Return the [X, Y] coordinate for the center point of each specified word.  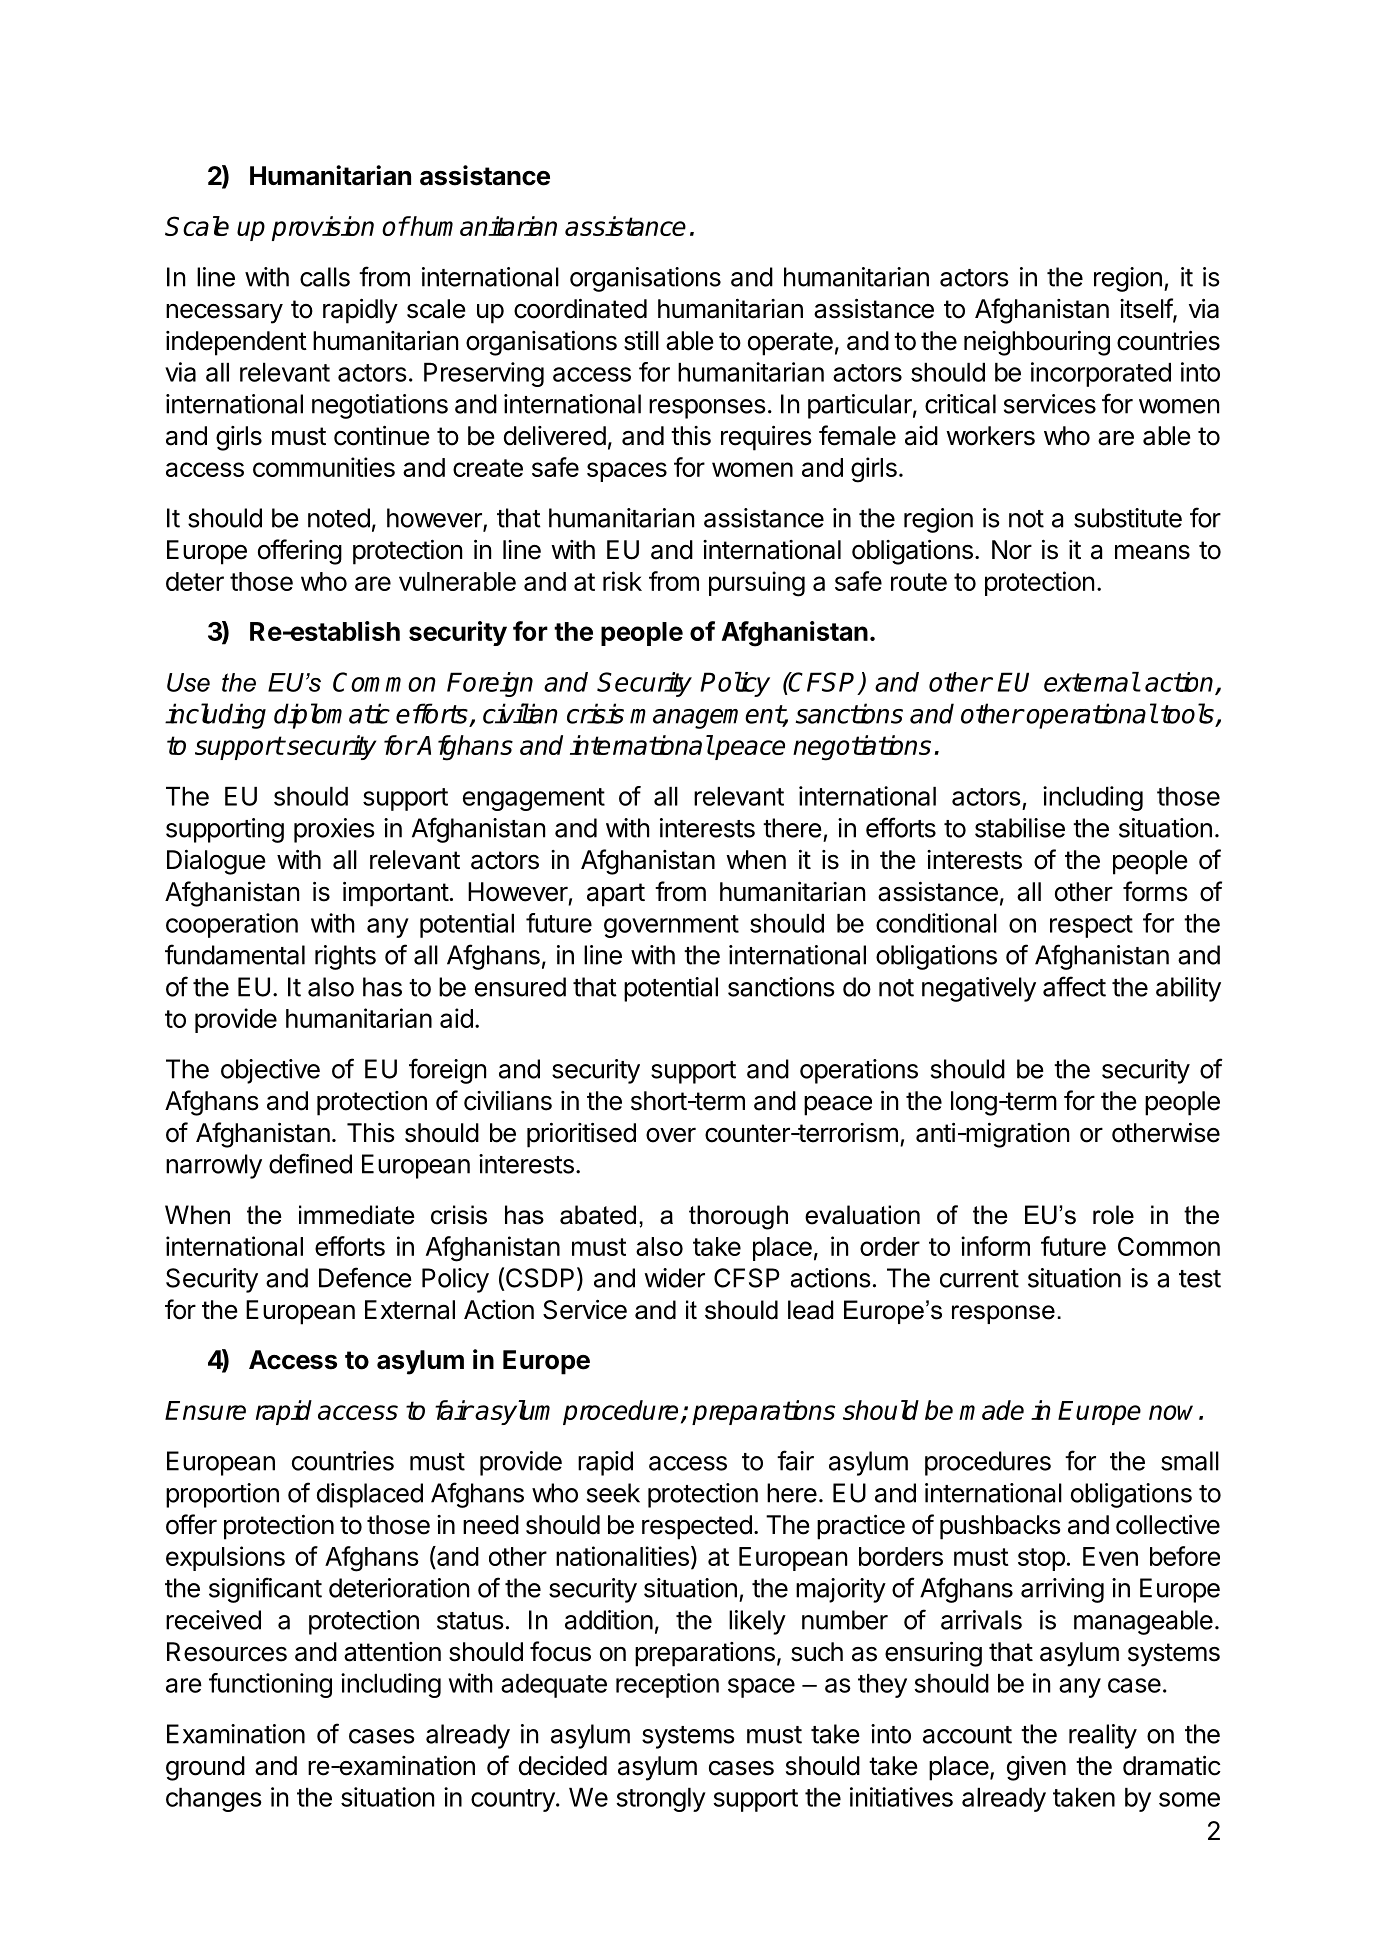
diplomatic [332, 716]
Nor [1012, 550]
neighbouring [1037, 343]
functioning [270, 1685]
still [641, 341]
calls [325, 277]
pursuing [757, 584]
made [991, 1410]
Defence [365, 1277]
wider [674, 1278]
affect [1074, 986]
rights [345, 957]
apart [616, 895]
